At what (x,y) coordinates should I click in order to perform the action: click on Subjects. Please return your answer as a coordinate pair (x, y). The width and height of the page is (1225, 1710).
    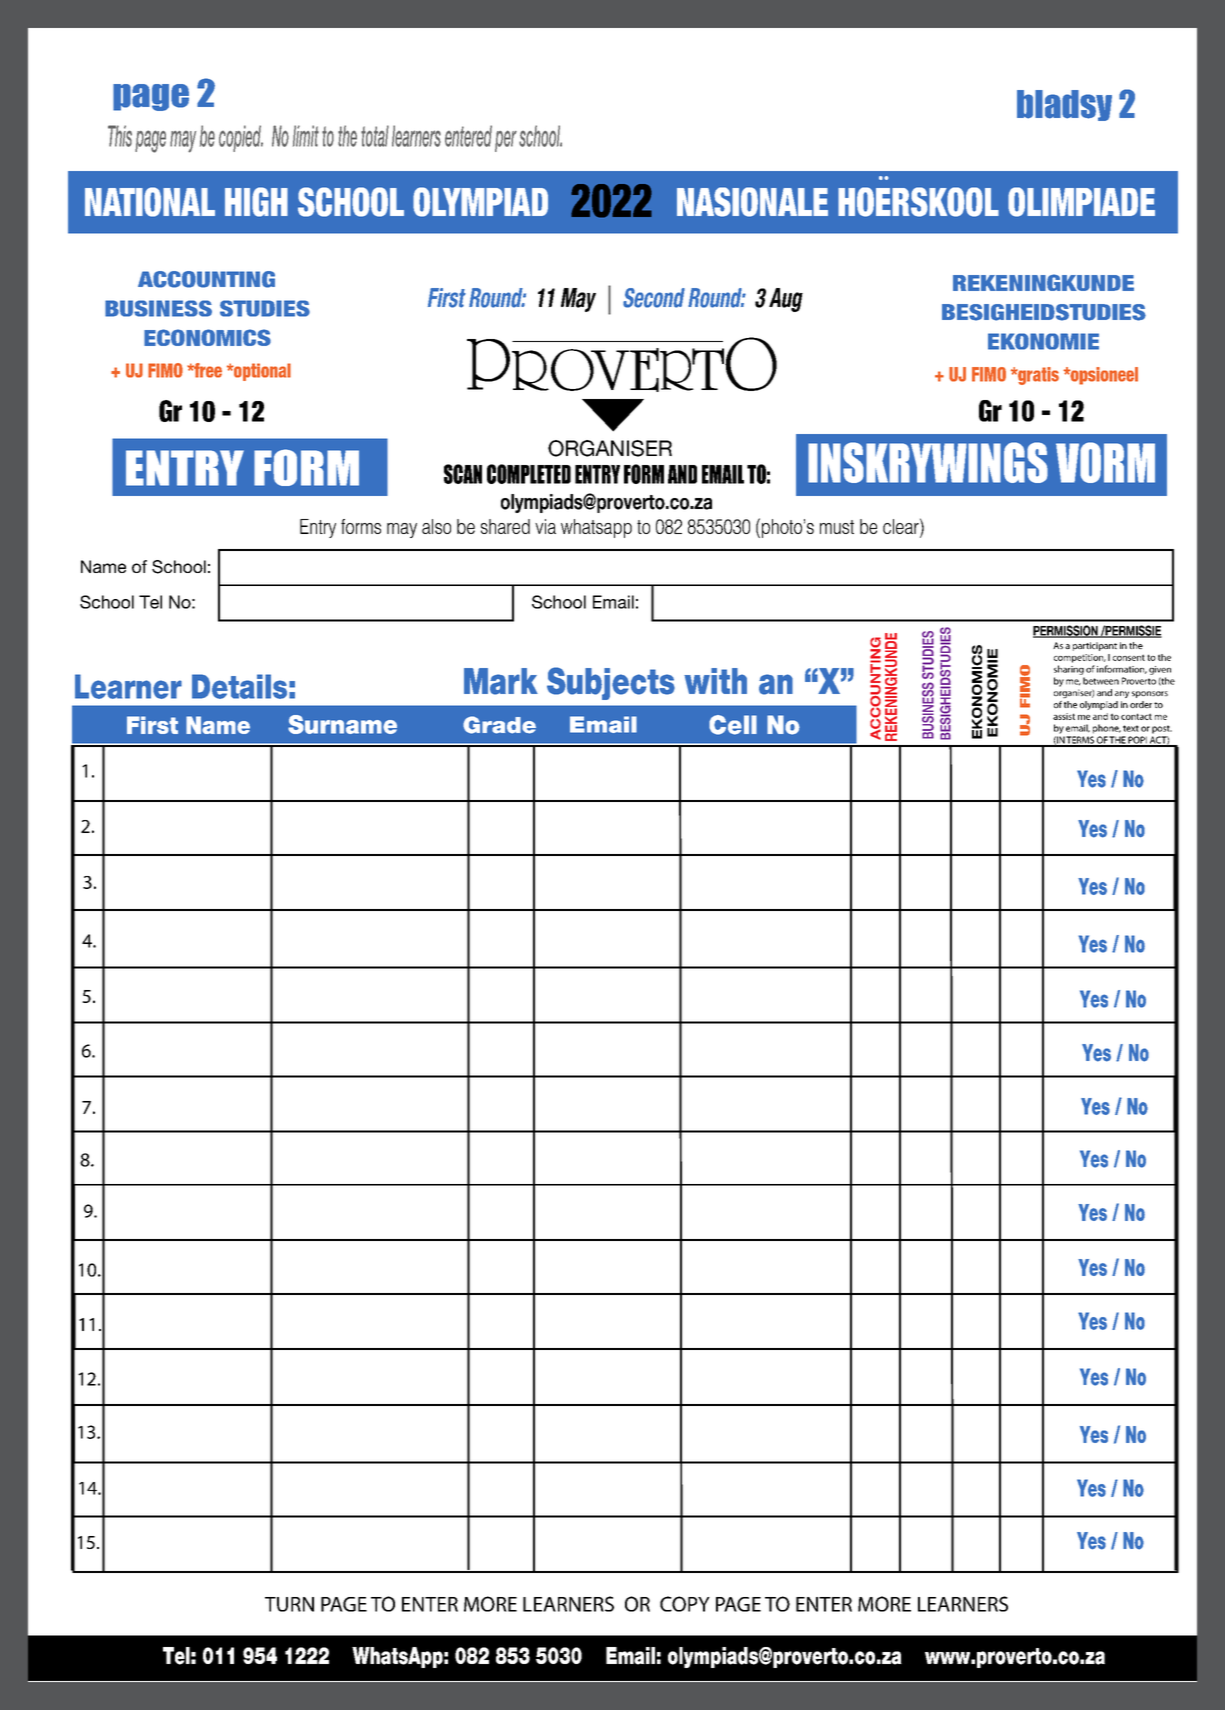
    Looking at the image, I should click on (611, 683).
